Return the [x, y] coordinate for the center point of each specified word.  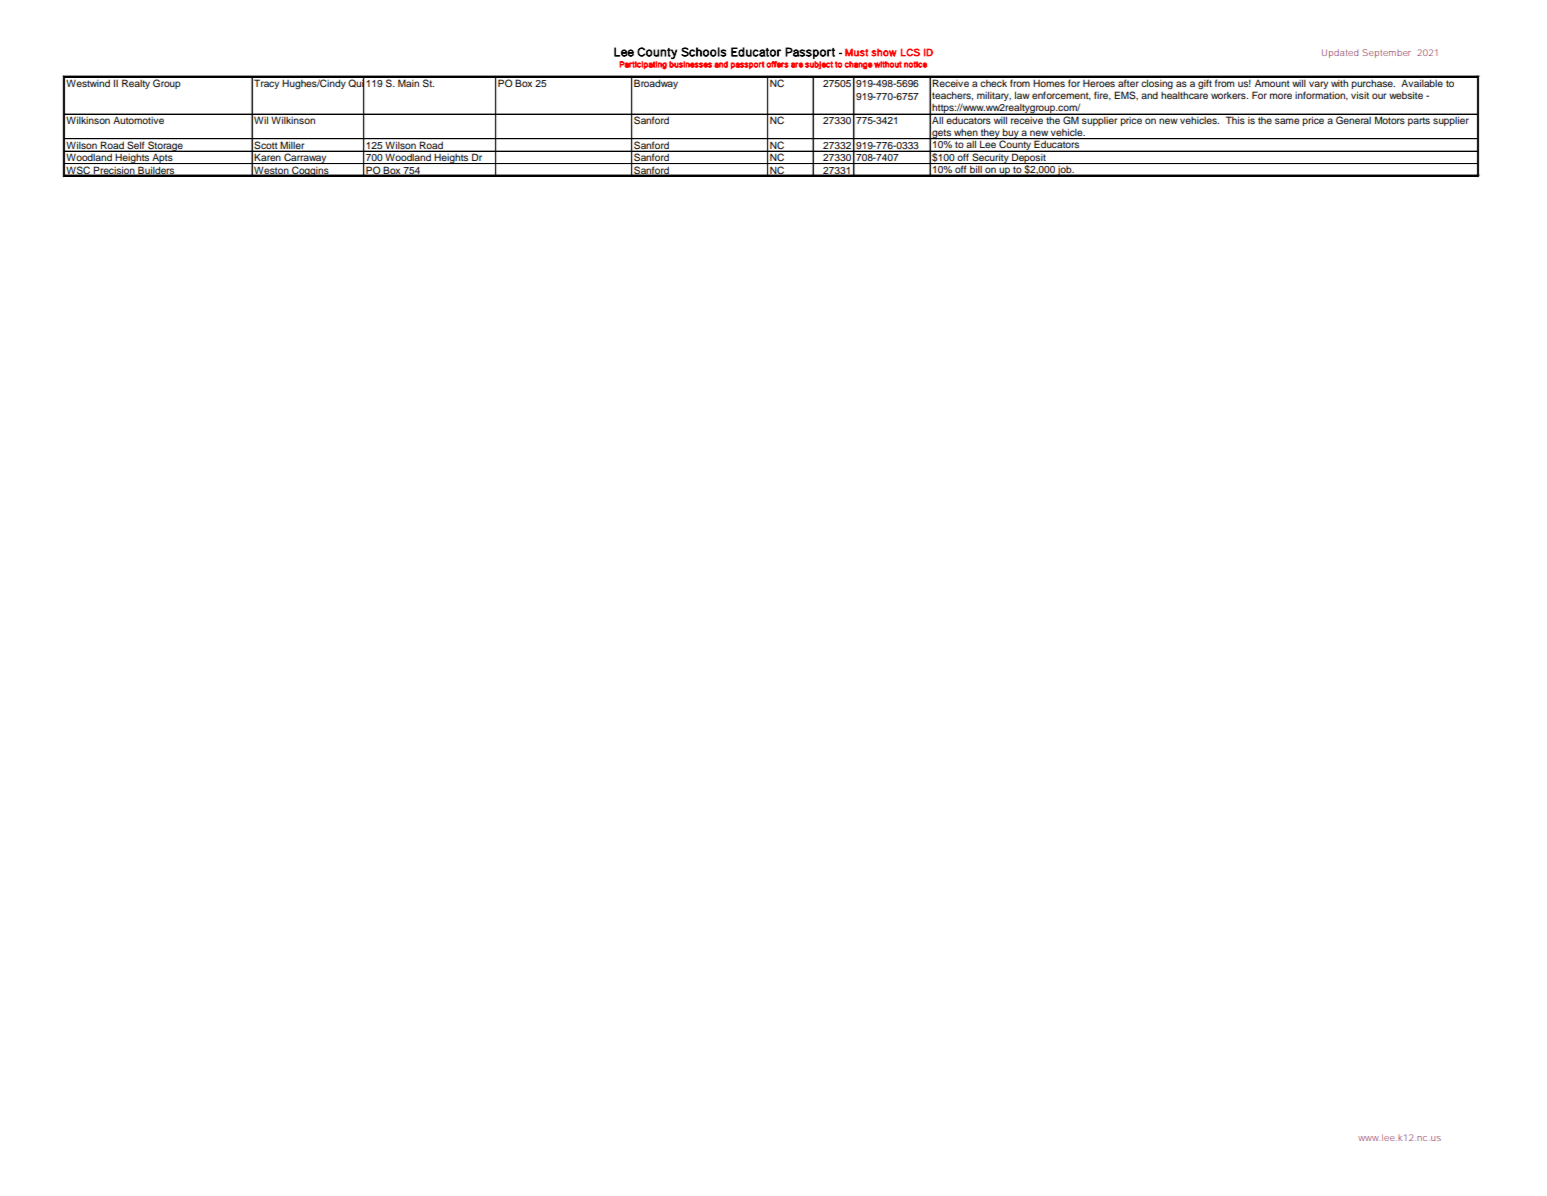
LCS [910, 52]
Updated [1340, 53]
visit [1360, 95]
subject [819, 65]
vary [1318, 85]
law [1022, 95]
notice [915, 64]
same [1287, 121]
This [1235, 119]
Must [856, 52]
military [994, 96]
